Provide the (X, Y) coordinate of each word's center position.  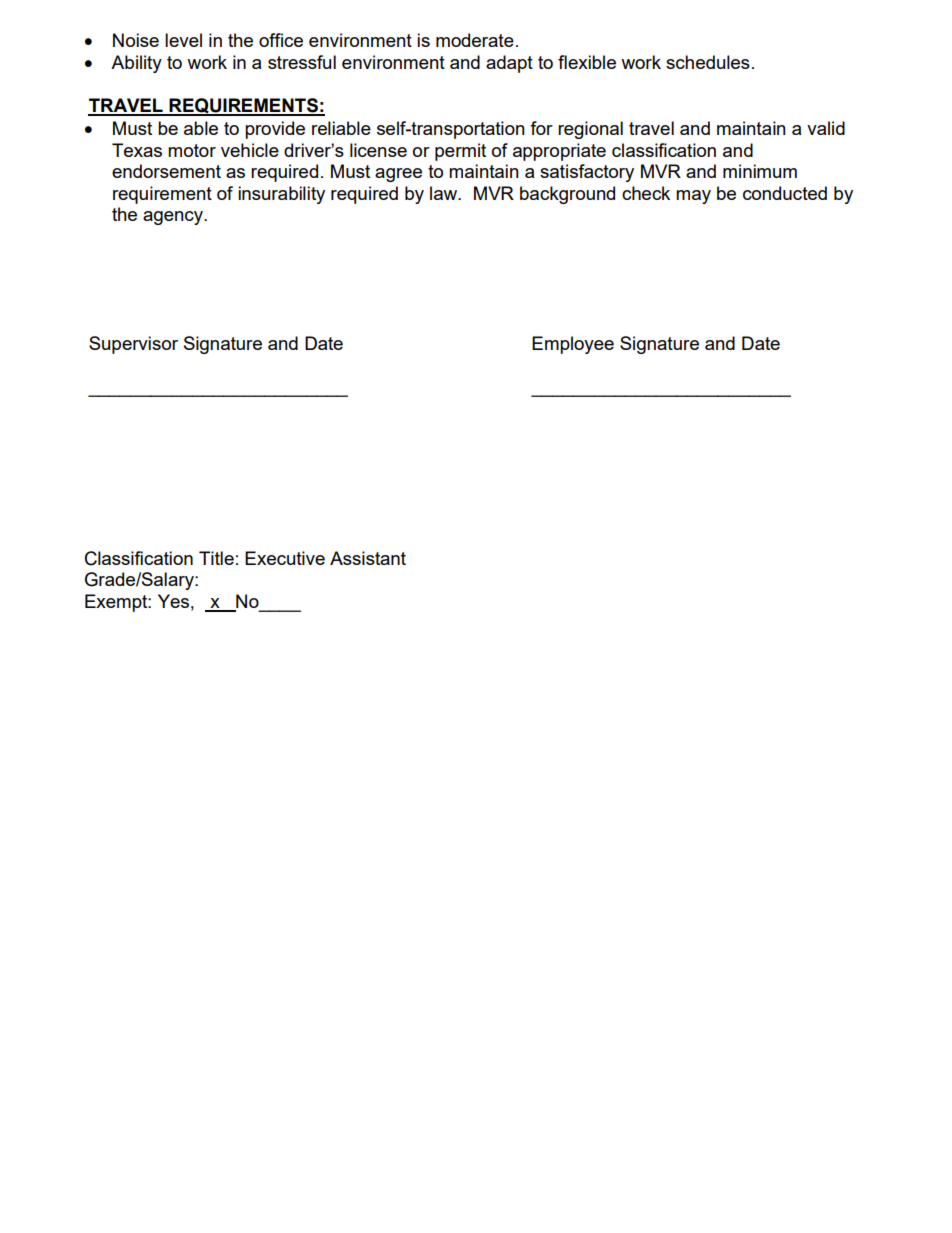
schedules (708, 62)
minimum (760, 171)
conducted (785, 193)
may (693, 197)
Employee (573, 345)
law (445, 193)
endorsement (166, 171)
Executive (285, 558)
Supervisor (133, 345)
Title (216, 558)
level (183, 40)
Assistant (368, 558)
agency (174, 218)
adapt (509, 64)
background (567, 195)
